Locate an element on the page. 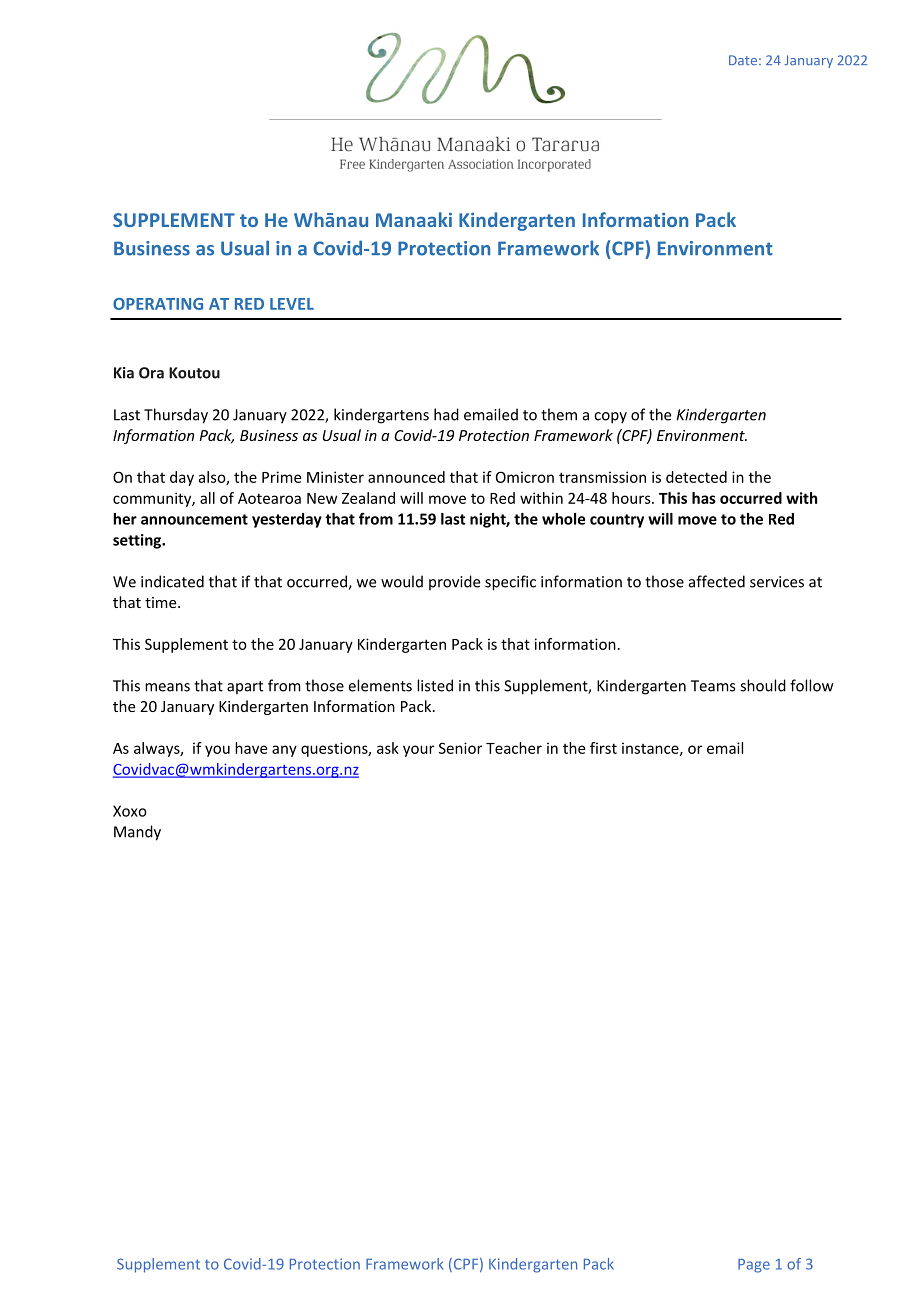 The width and height of the page is (924, 1308). Mandy is located at coordinates (137, 833).
